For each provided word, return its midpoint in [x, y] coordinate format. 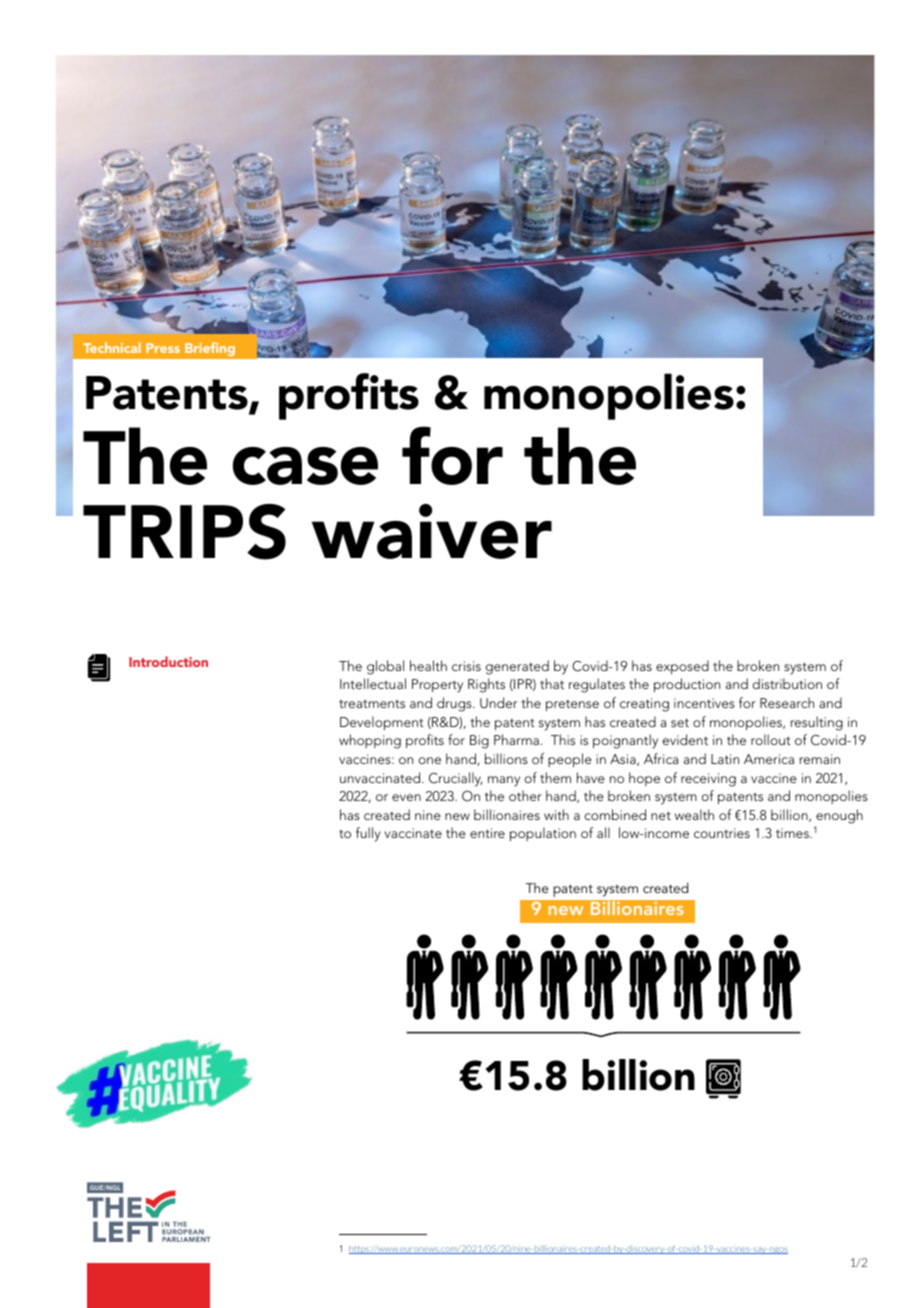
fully [368, 834]
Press [163, 348]
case [305, 466]
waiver [432, 531]
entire [487, 833]
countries [722, 833]
